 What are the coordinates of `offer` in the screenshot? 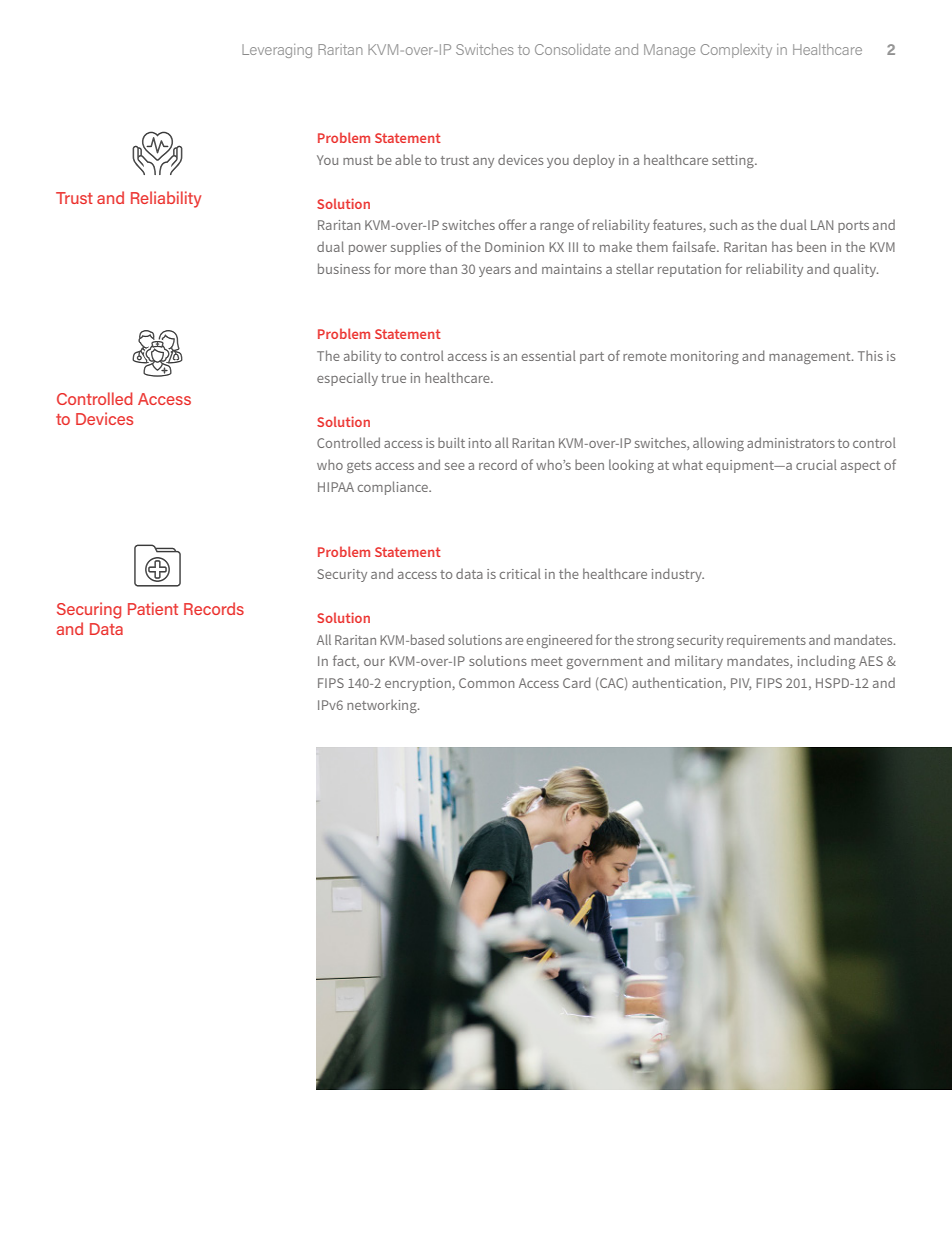 It's located at (513, 224).
